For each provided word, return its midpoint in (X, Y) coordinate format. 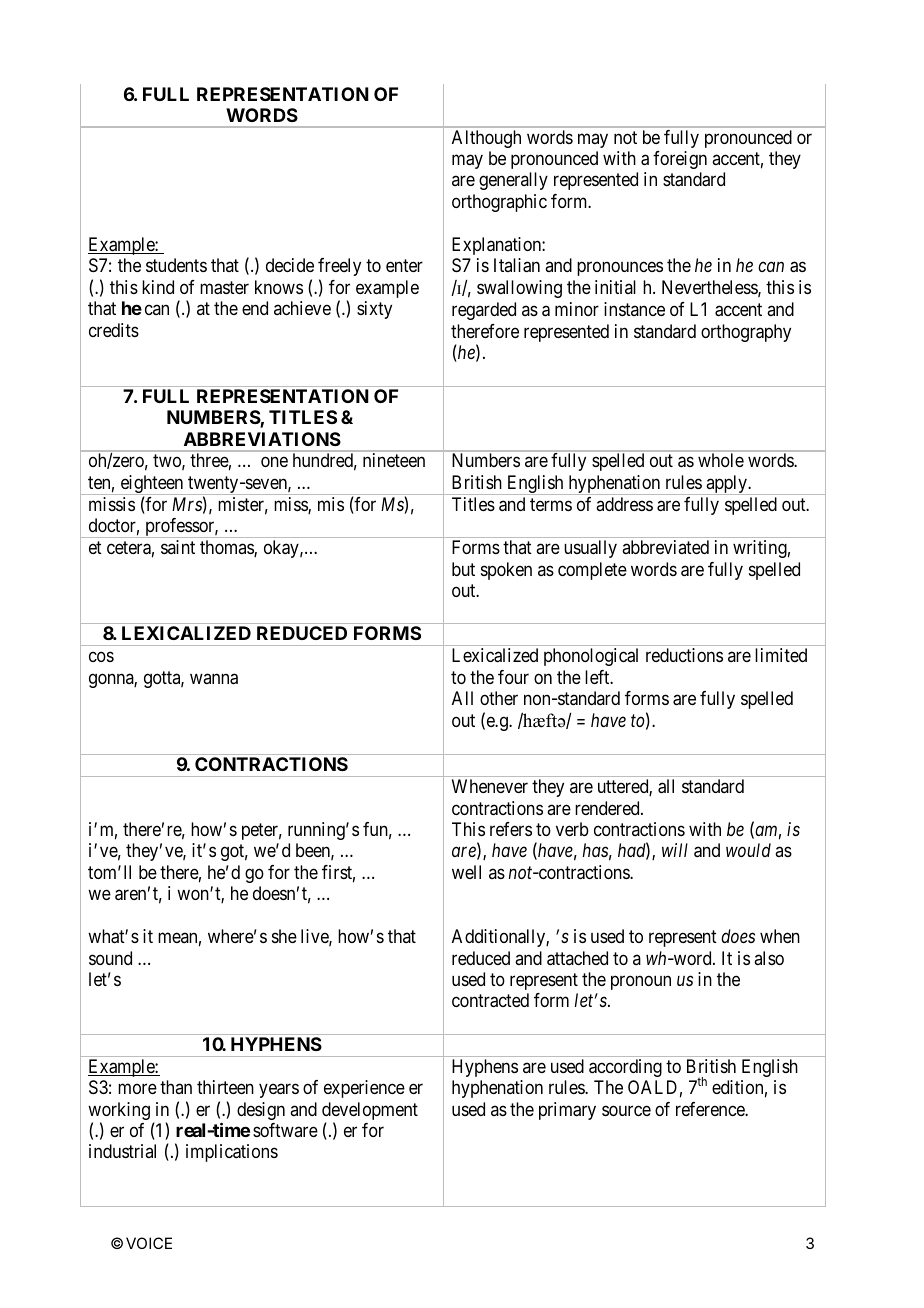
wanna (214, 679)
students (176, 265)
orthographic (499, 203)
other (499, 698)
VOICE (149, 1243)
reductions (684, 655)
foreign (680, 160)
